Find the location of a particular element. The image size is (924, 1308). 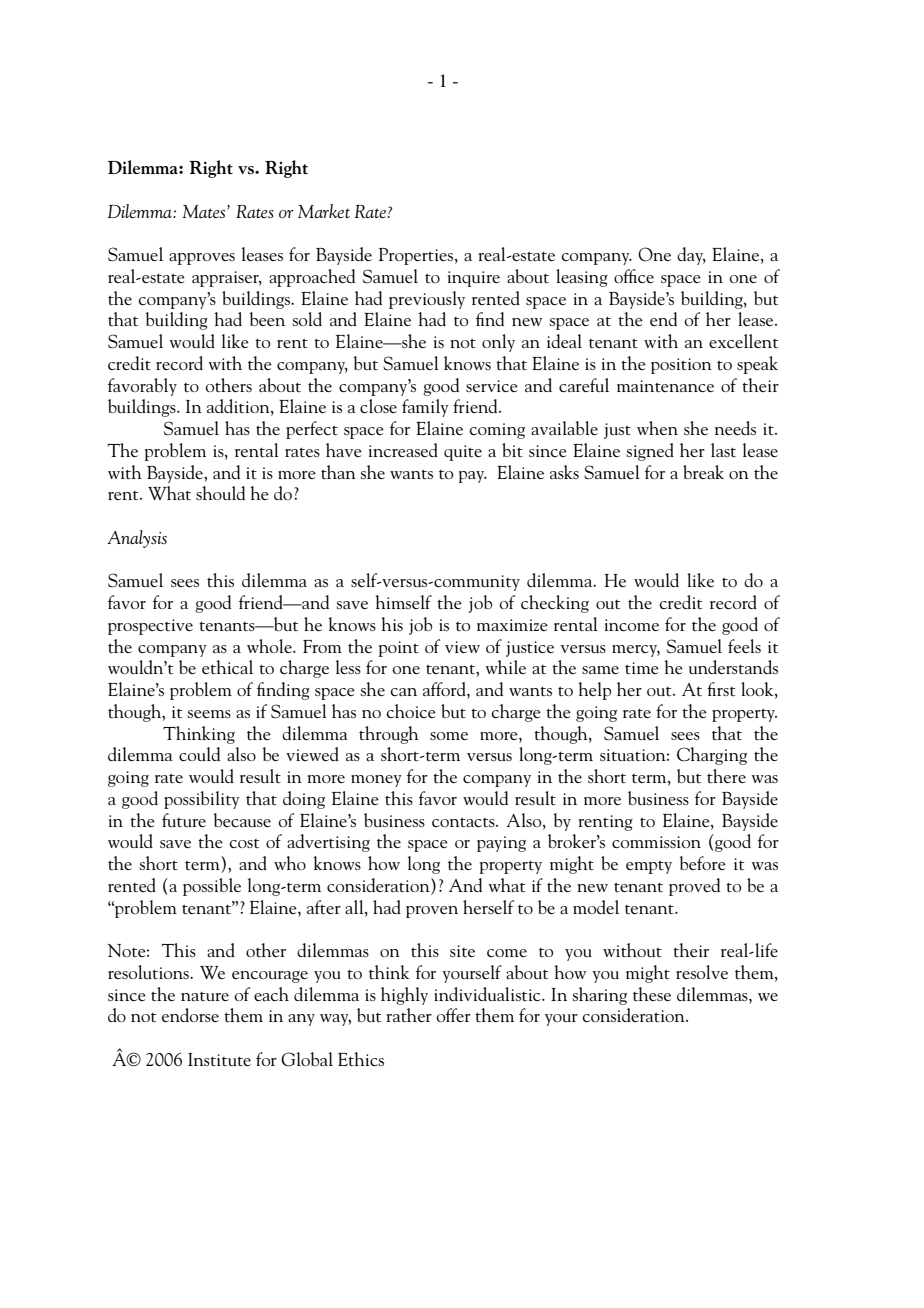

inquire is located at coordinates (474, 279).
